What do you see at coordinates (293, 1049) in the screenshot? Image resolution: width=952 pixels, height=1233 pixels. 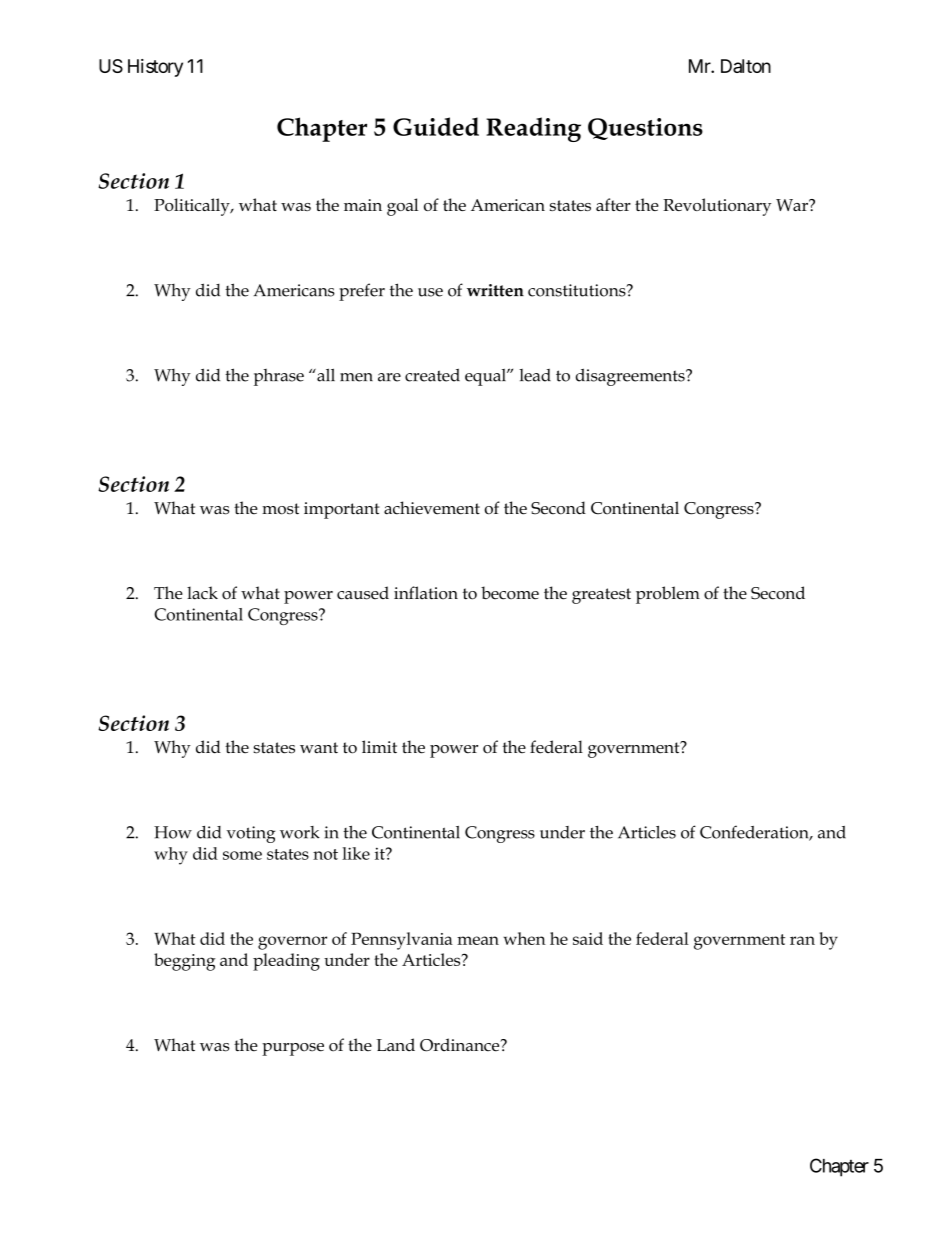 I see `purpose` at bounding box center [293, 1049].
